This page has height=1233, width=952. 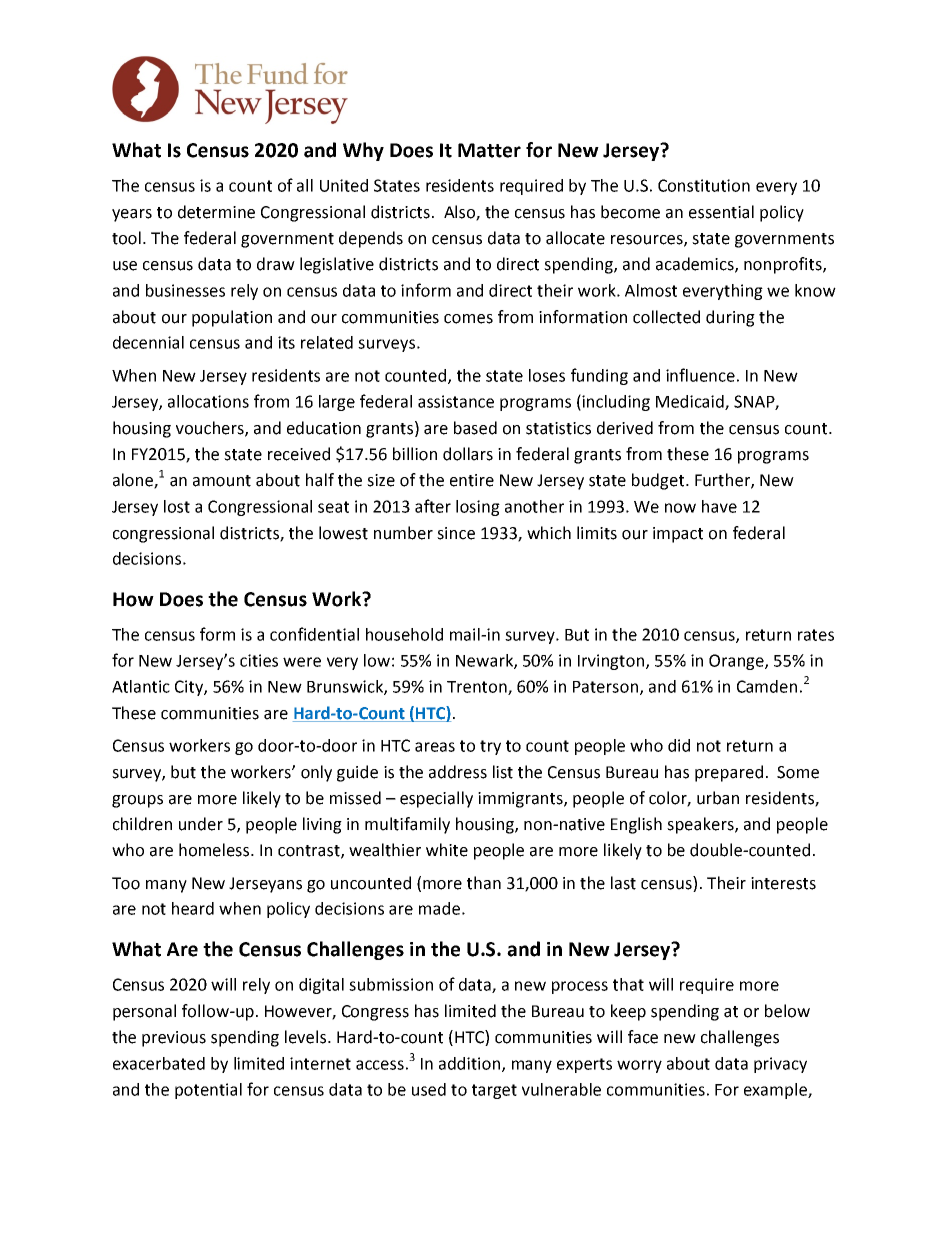 I want to click on have, so click(x=719, y=506).
